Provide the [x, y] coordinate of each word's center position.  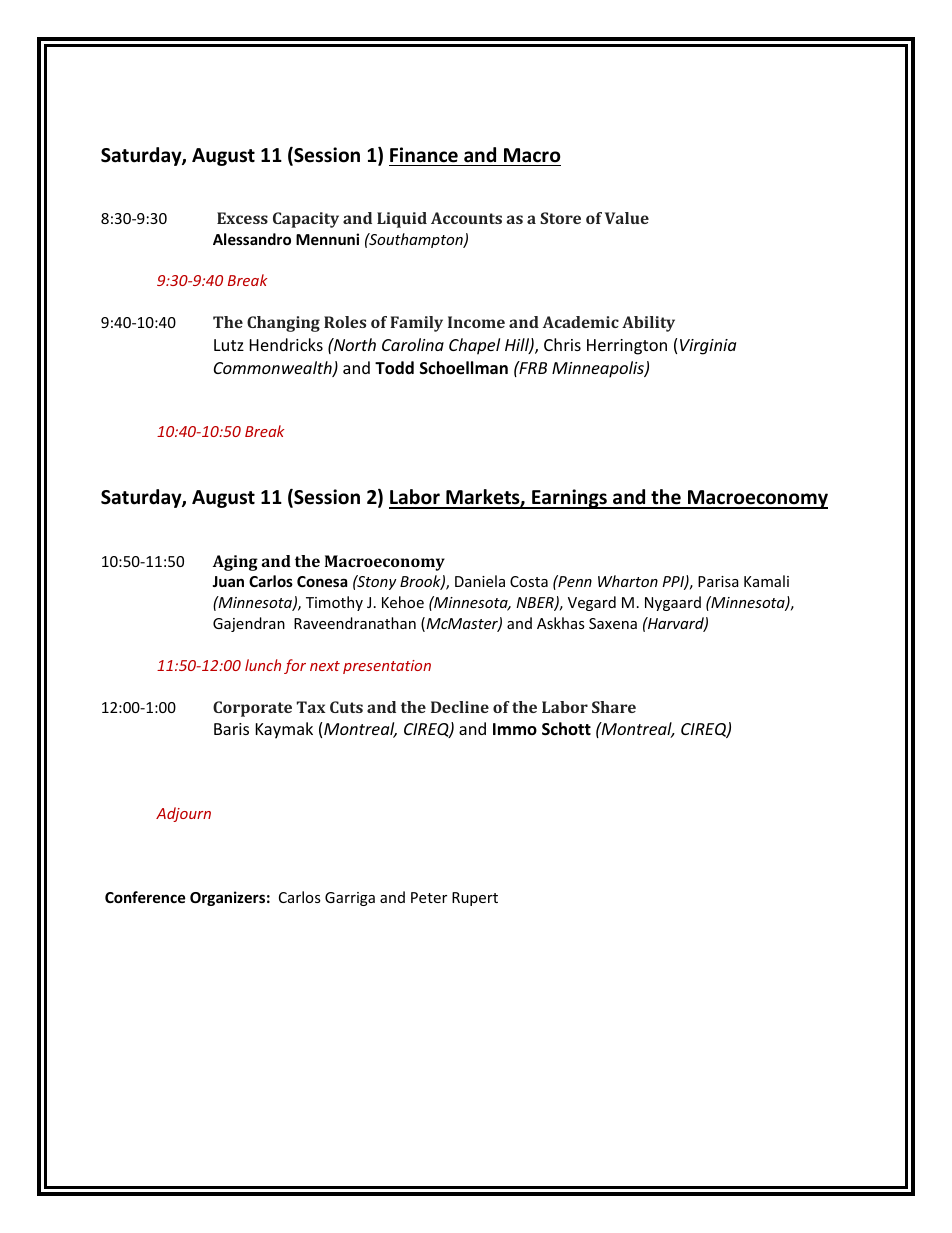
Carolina [413, 344]
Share [614, 707]
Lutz [229, 345]
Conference [145, 897]
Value [627, 218]
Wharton [628, 581]
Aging [235, 563]
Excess [242, 218]
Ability [648, 324]
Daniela [480, 581]
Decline [460, 707]
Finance [424, 155]
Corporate [252, 709]
